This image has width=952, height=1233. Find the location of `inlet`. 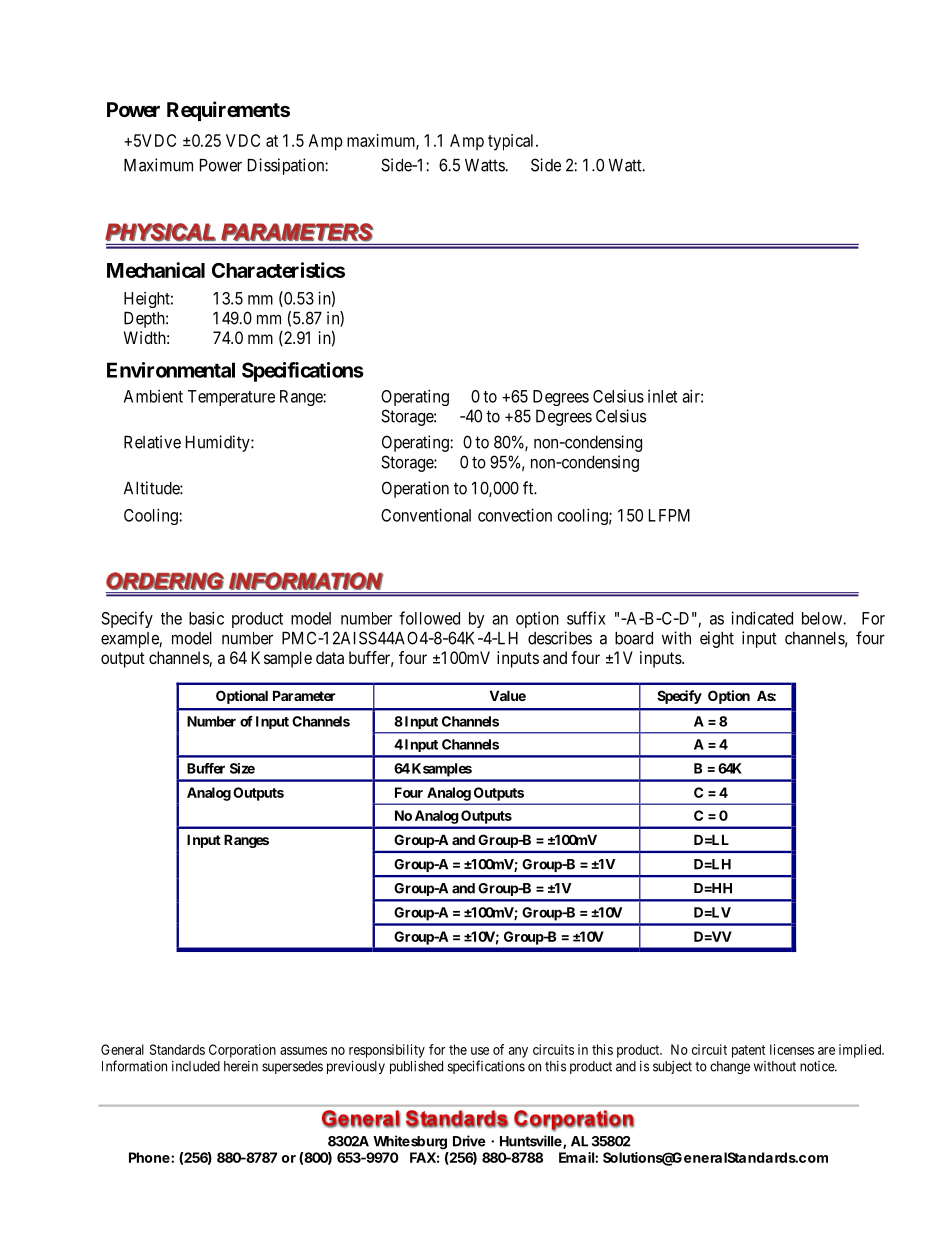

inlet is located at coordinates (662, 396).
